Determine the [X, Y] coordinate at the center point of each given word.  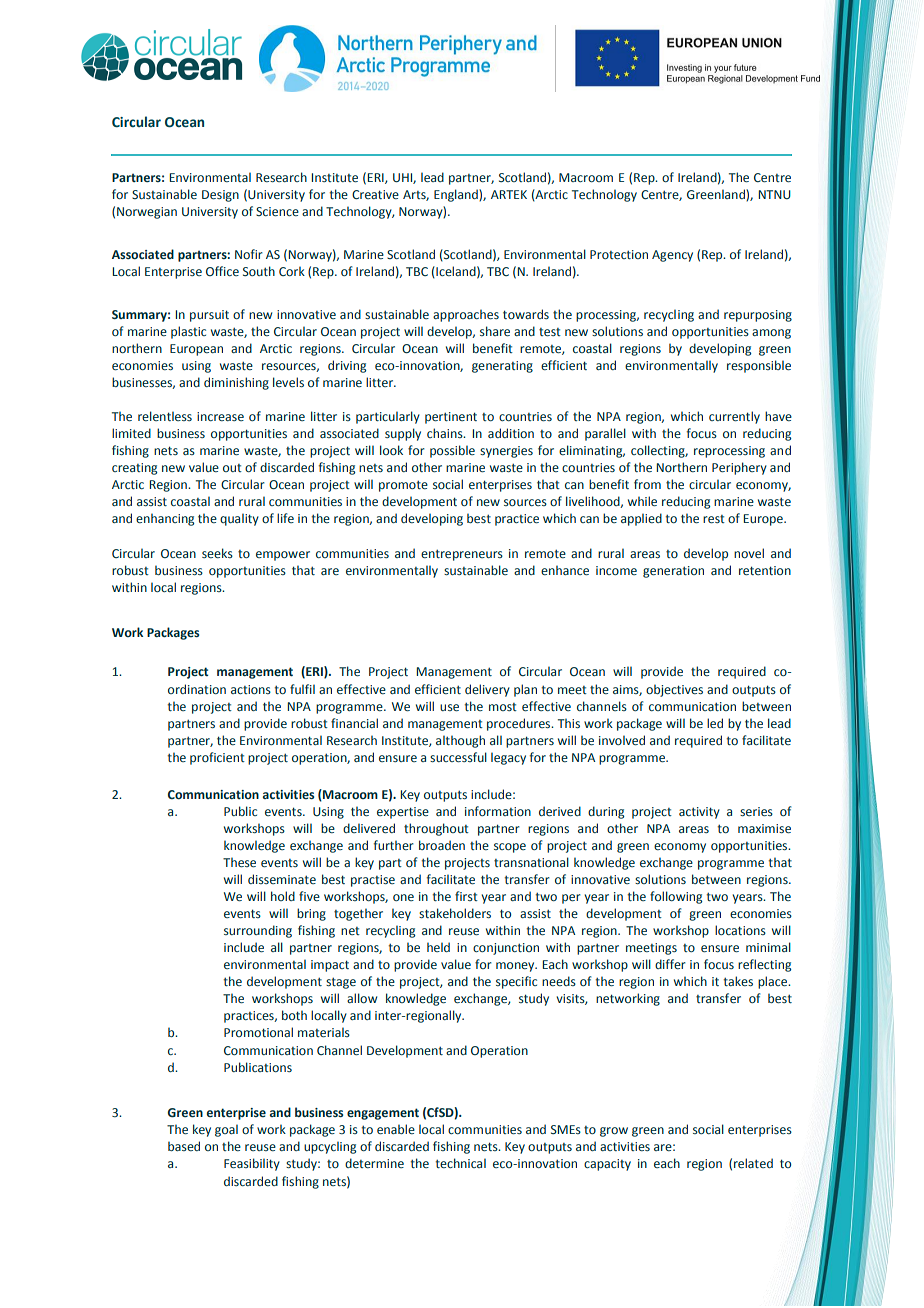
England [457, 195]
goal [226, 1130]
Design [220, 196]
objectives [674, 690]
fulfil [302, 689]
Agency [672, 256]
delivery [487, 690]
